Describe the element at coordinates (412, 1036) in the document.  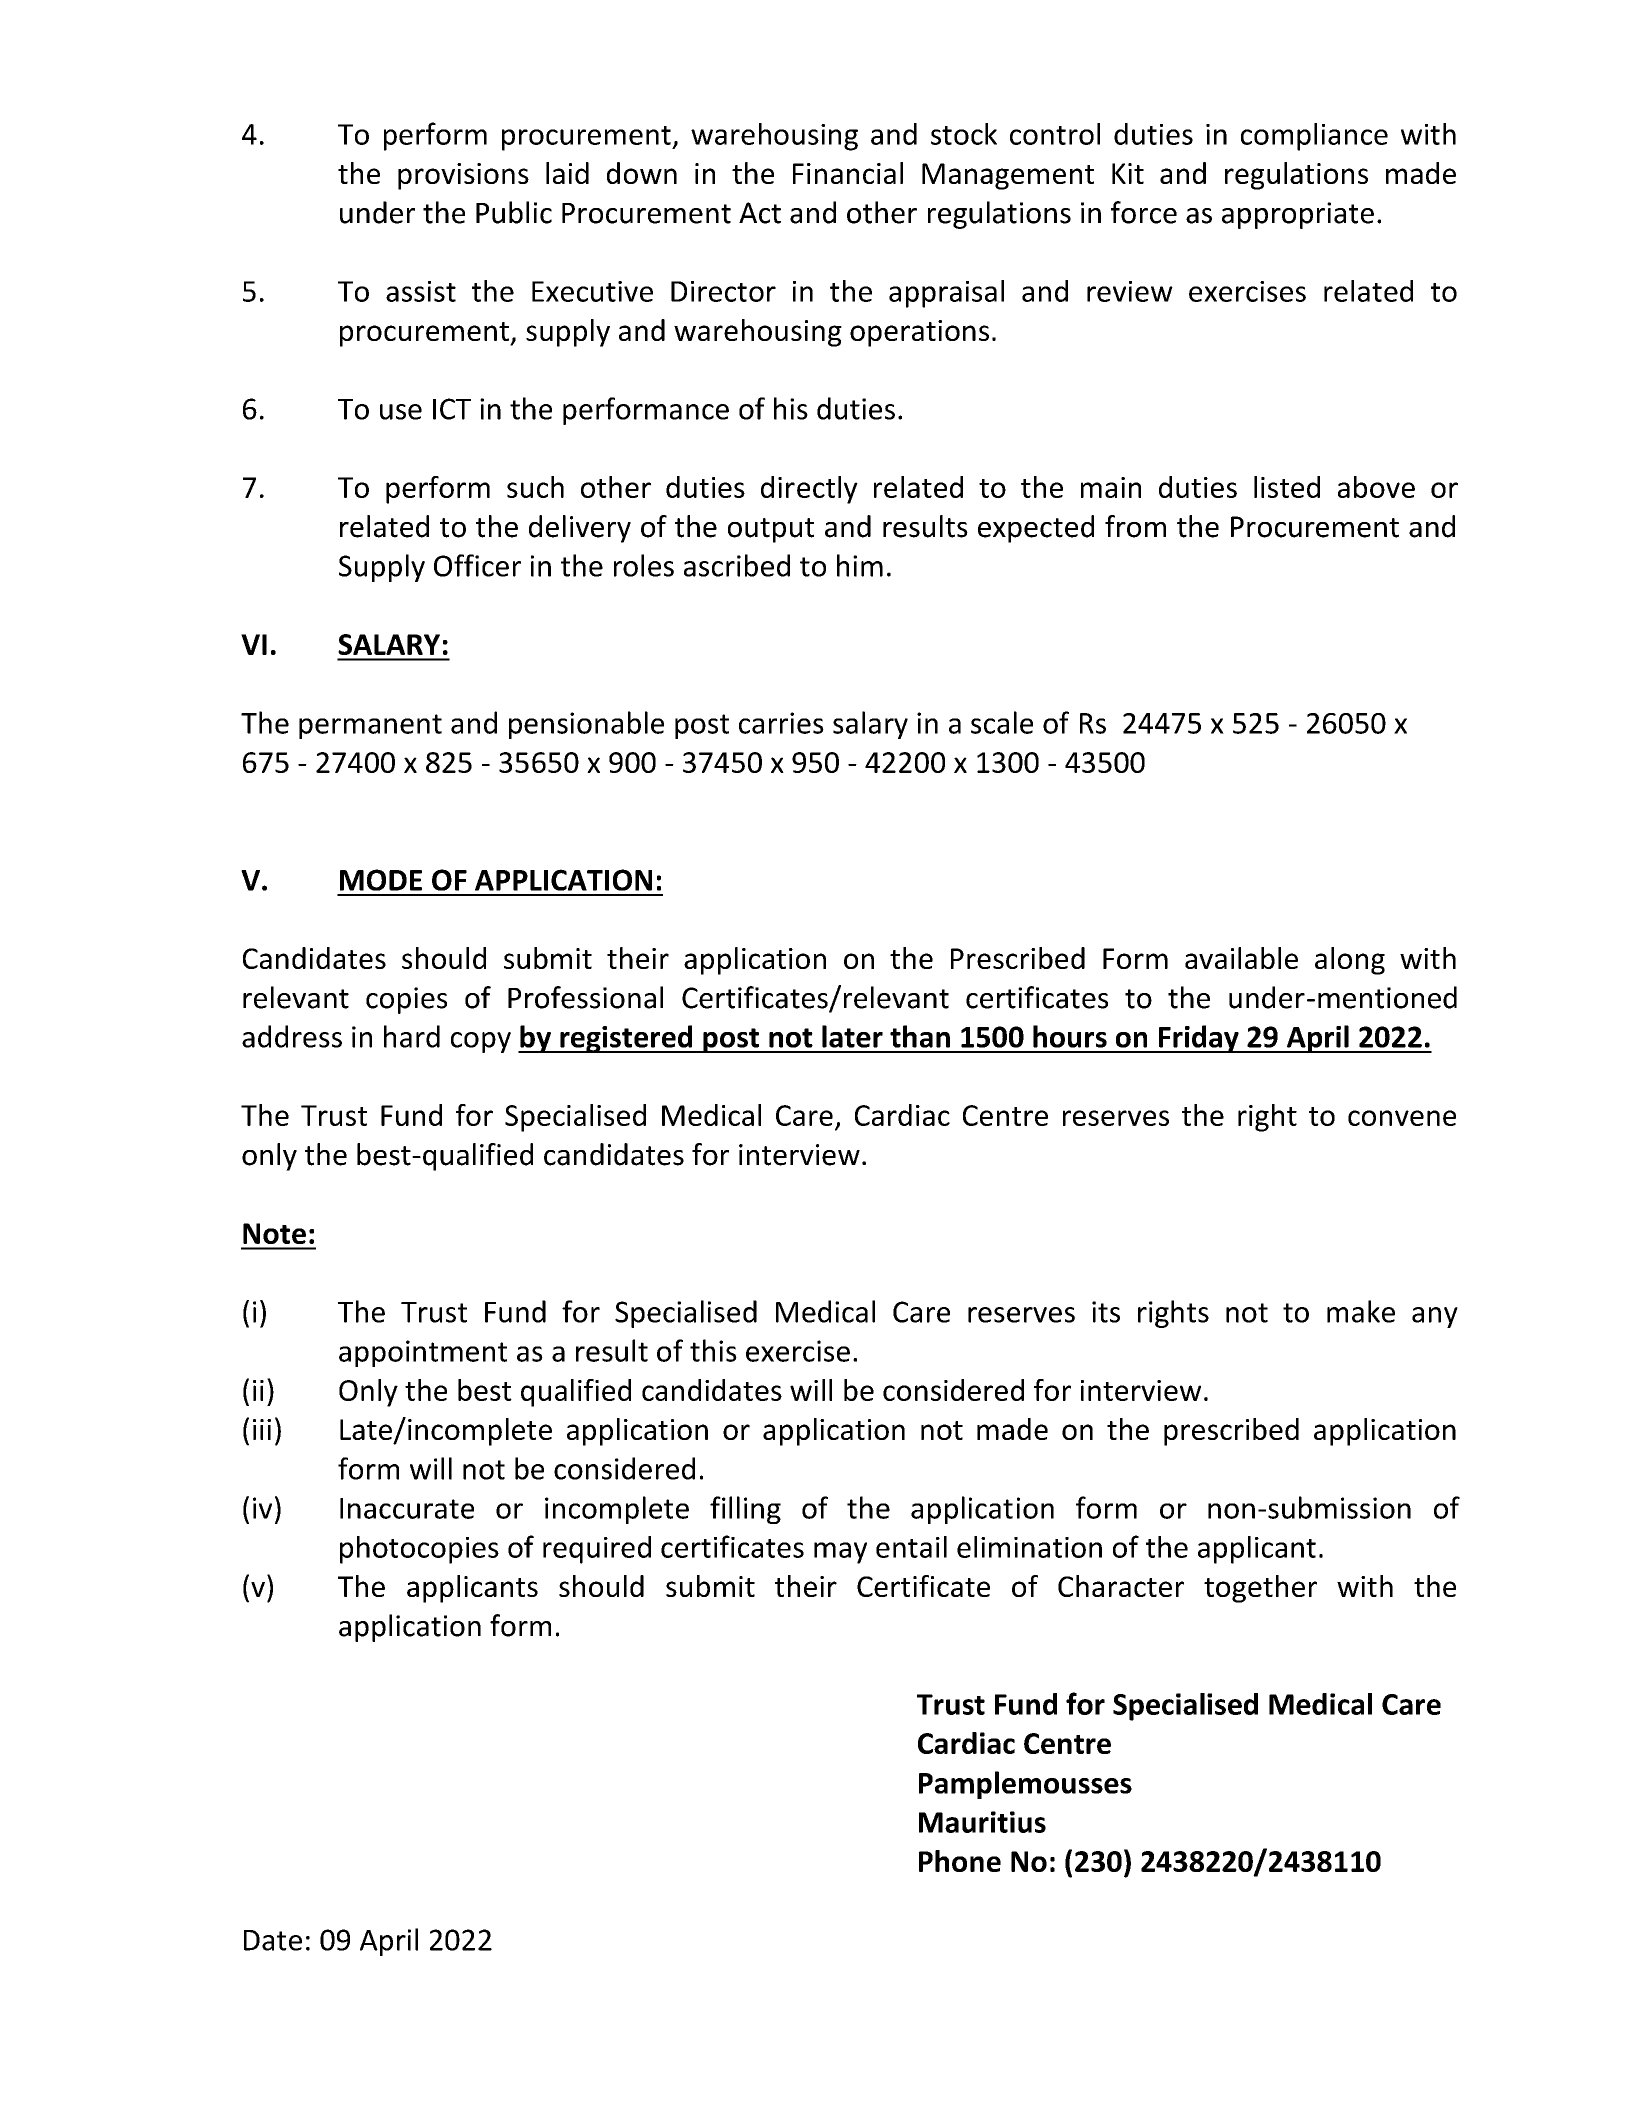
I see `hard` at that location.
